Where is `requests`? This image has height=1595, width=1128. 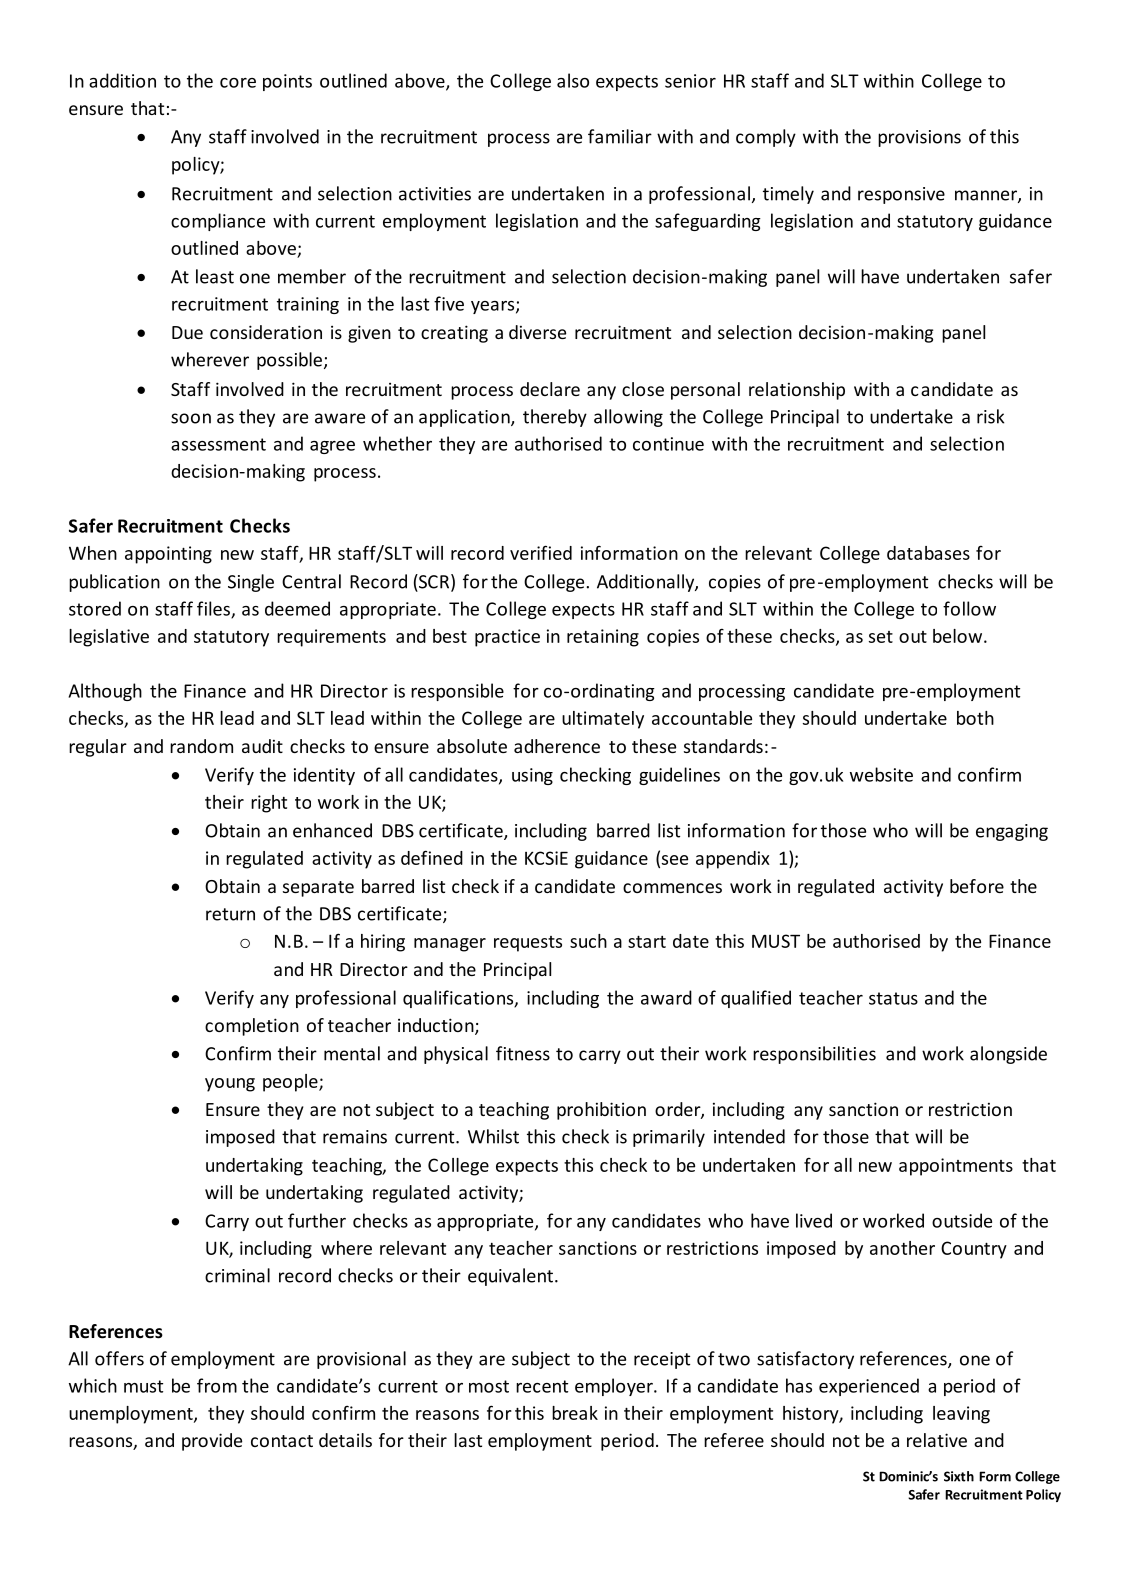 requests is located at coordinates (528, 944).
